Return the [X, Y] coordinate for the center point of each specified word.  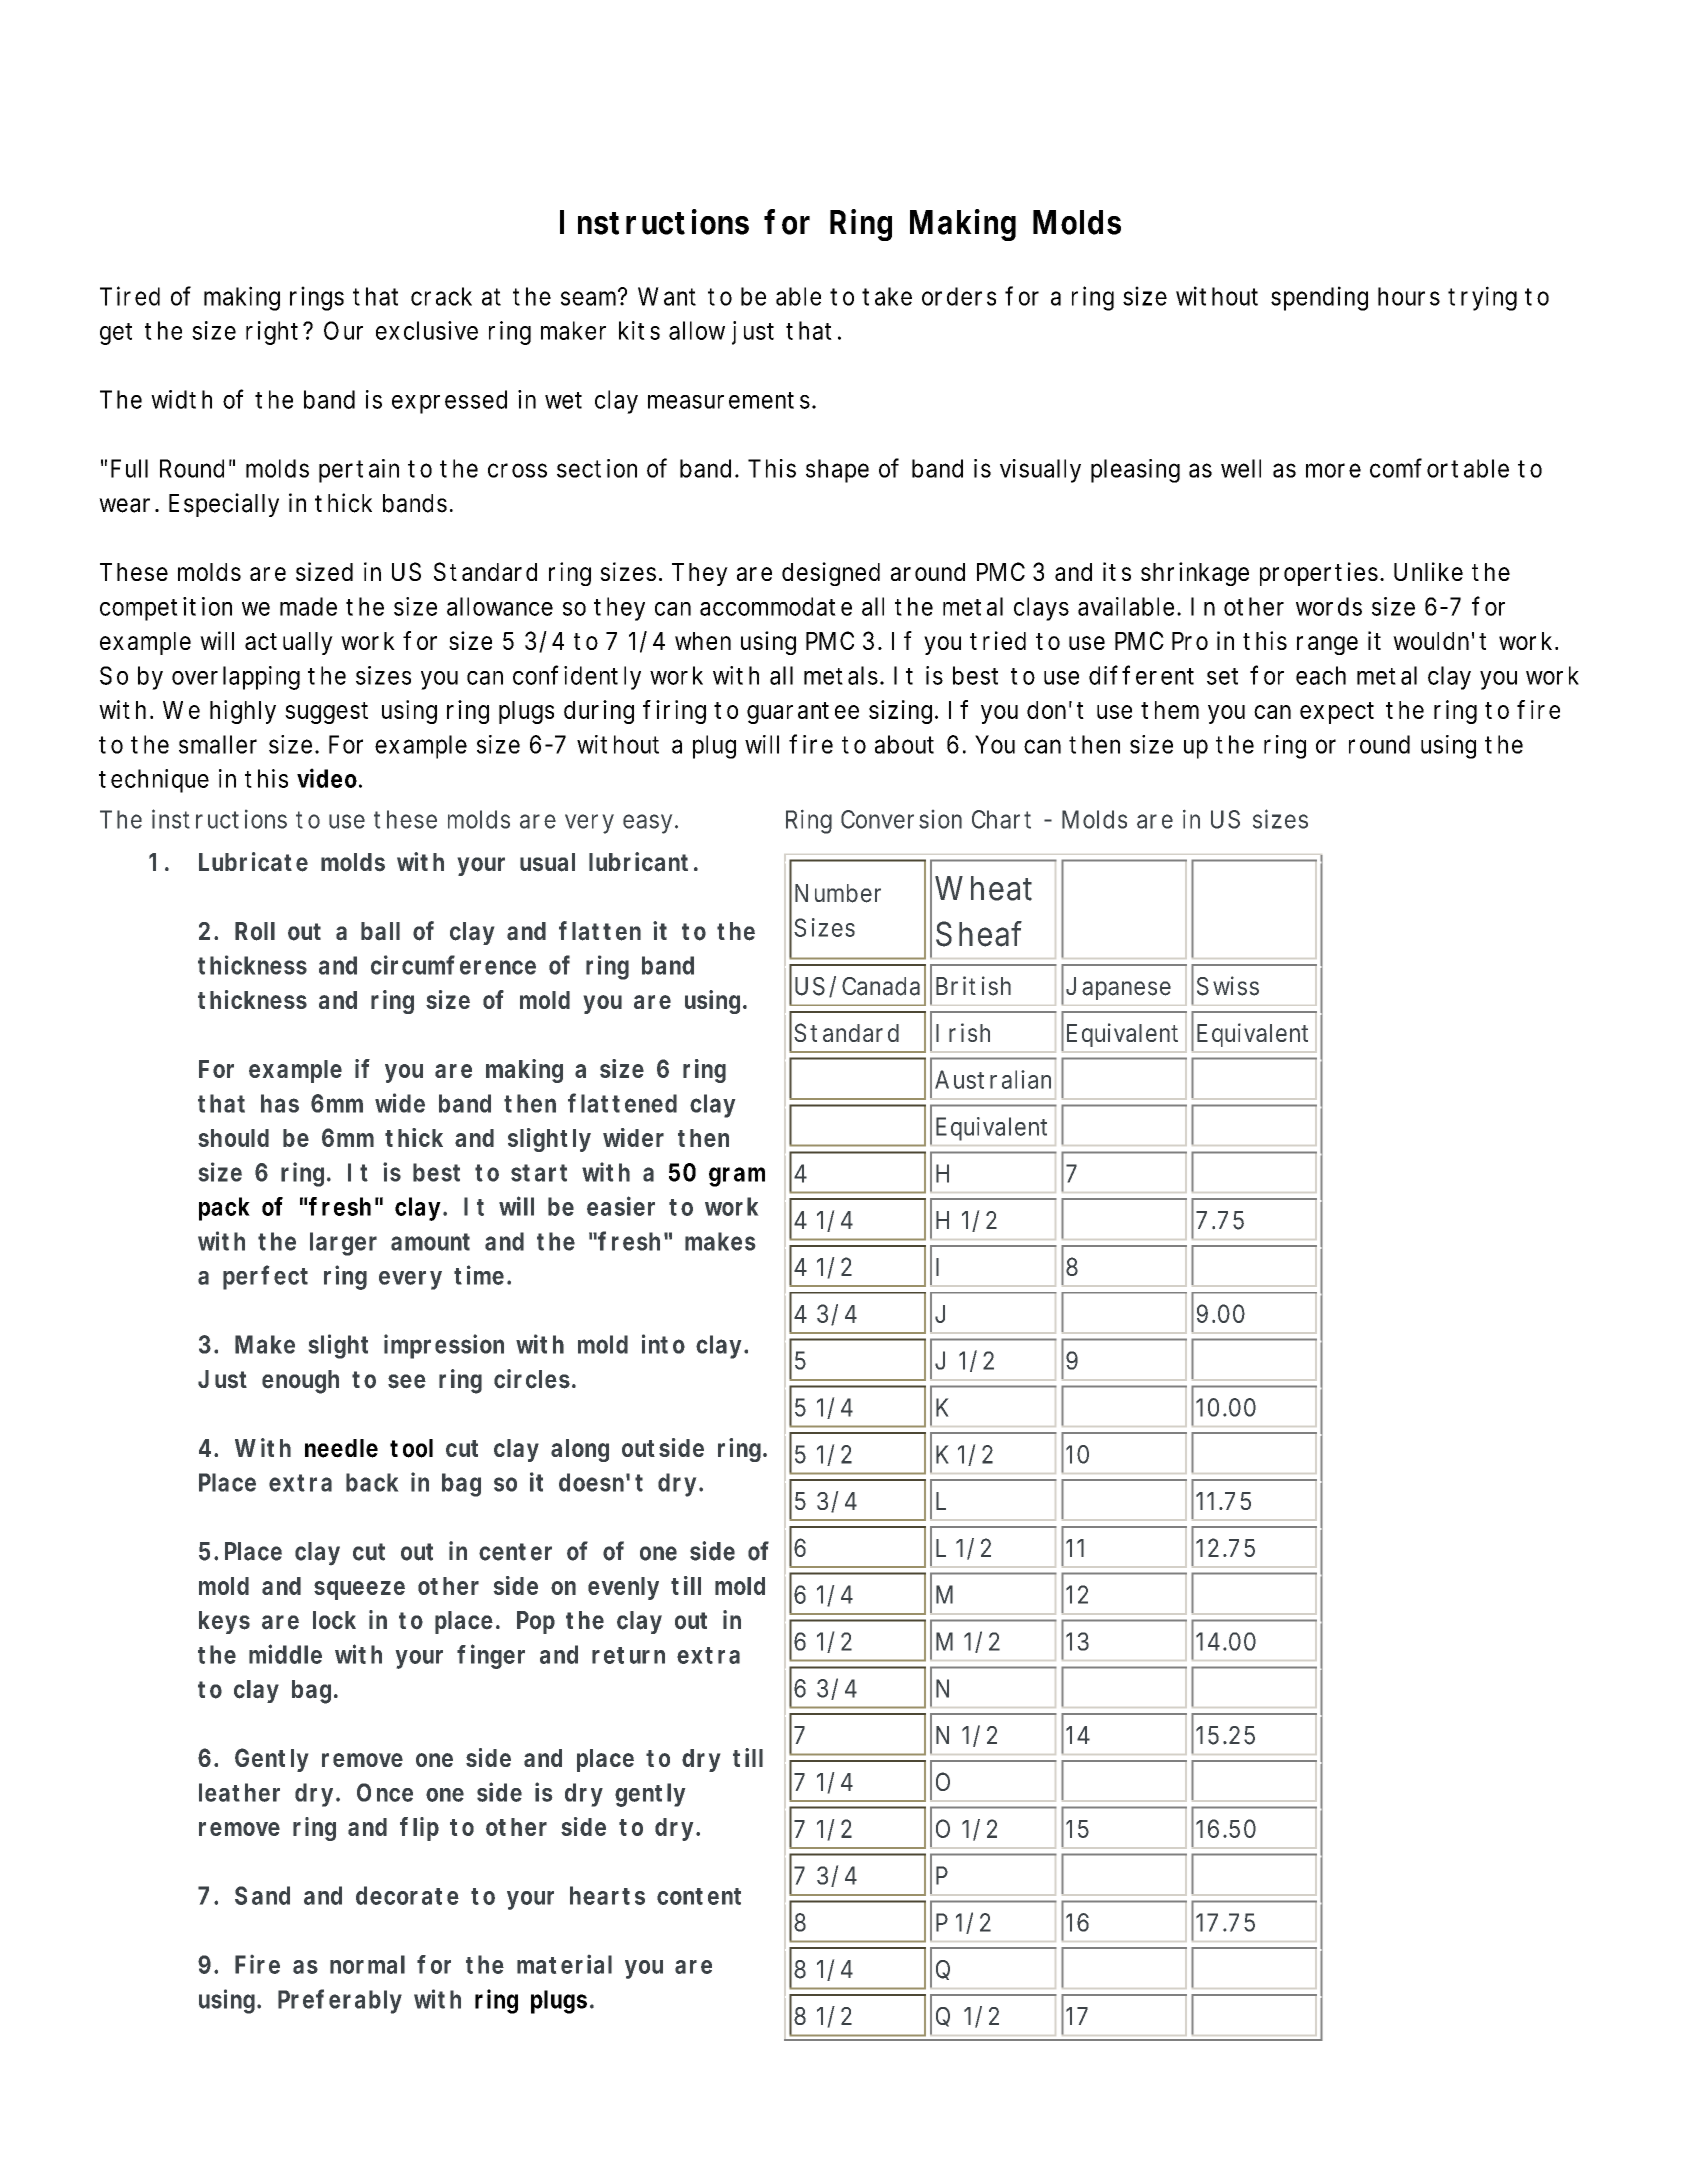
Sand [262, 1895]
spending [1319, 298]
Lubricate [253, 862]
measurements [730, 400]
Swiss [1228, 986]
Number [838, 893]
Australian [993, 1079]
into [663, 1344]
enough [300, 1382]
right [272, 333]
